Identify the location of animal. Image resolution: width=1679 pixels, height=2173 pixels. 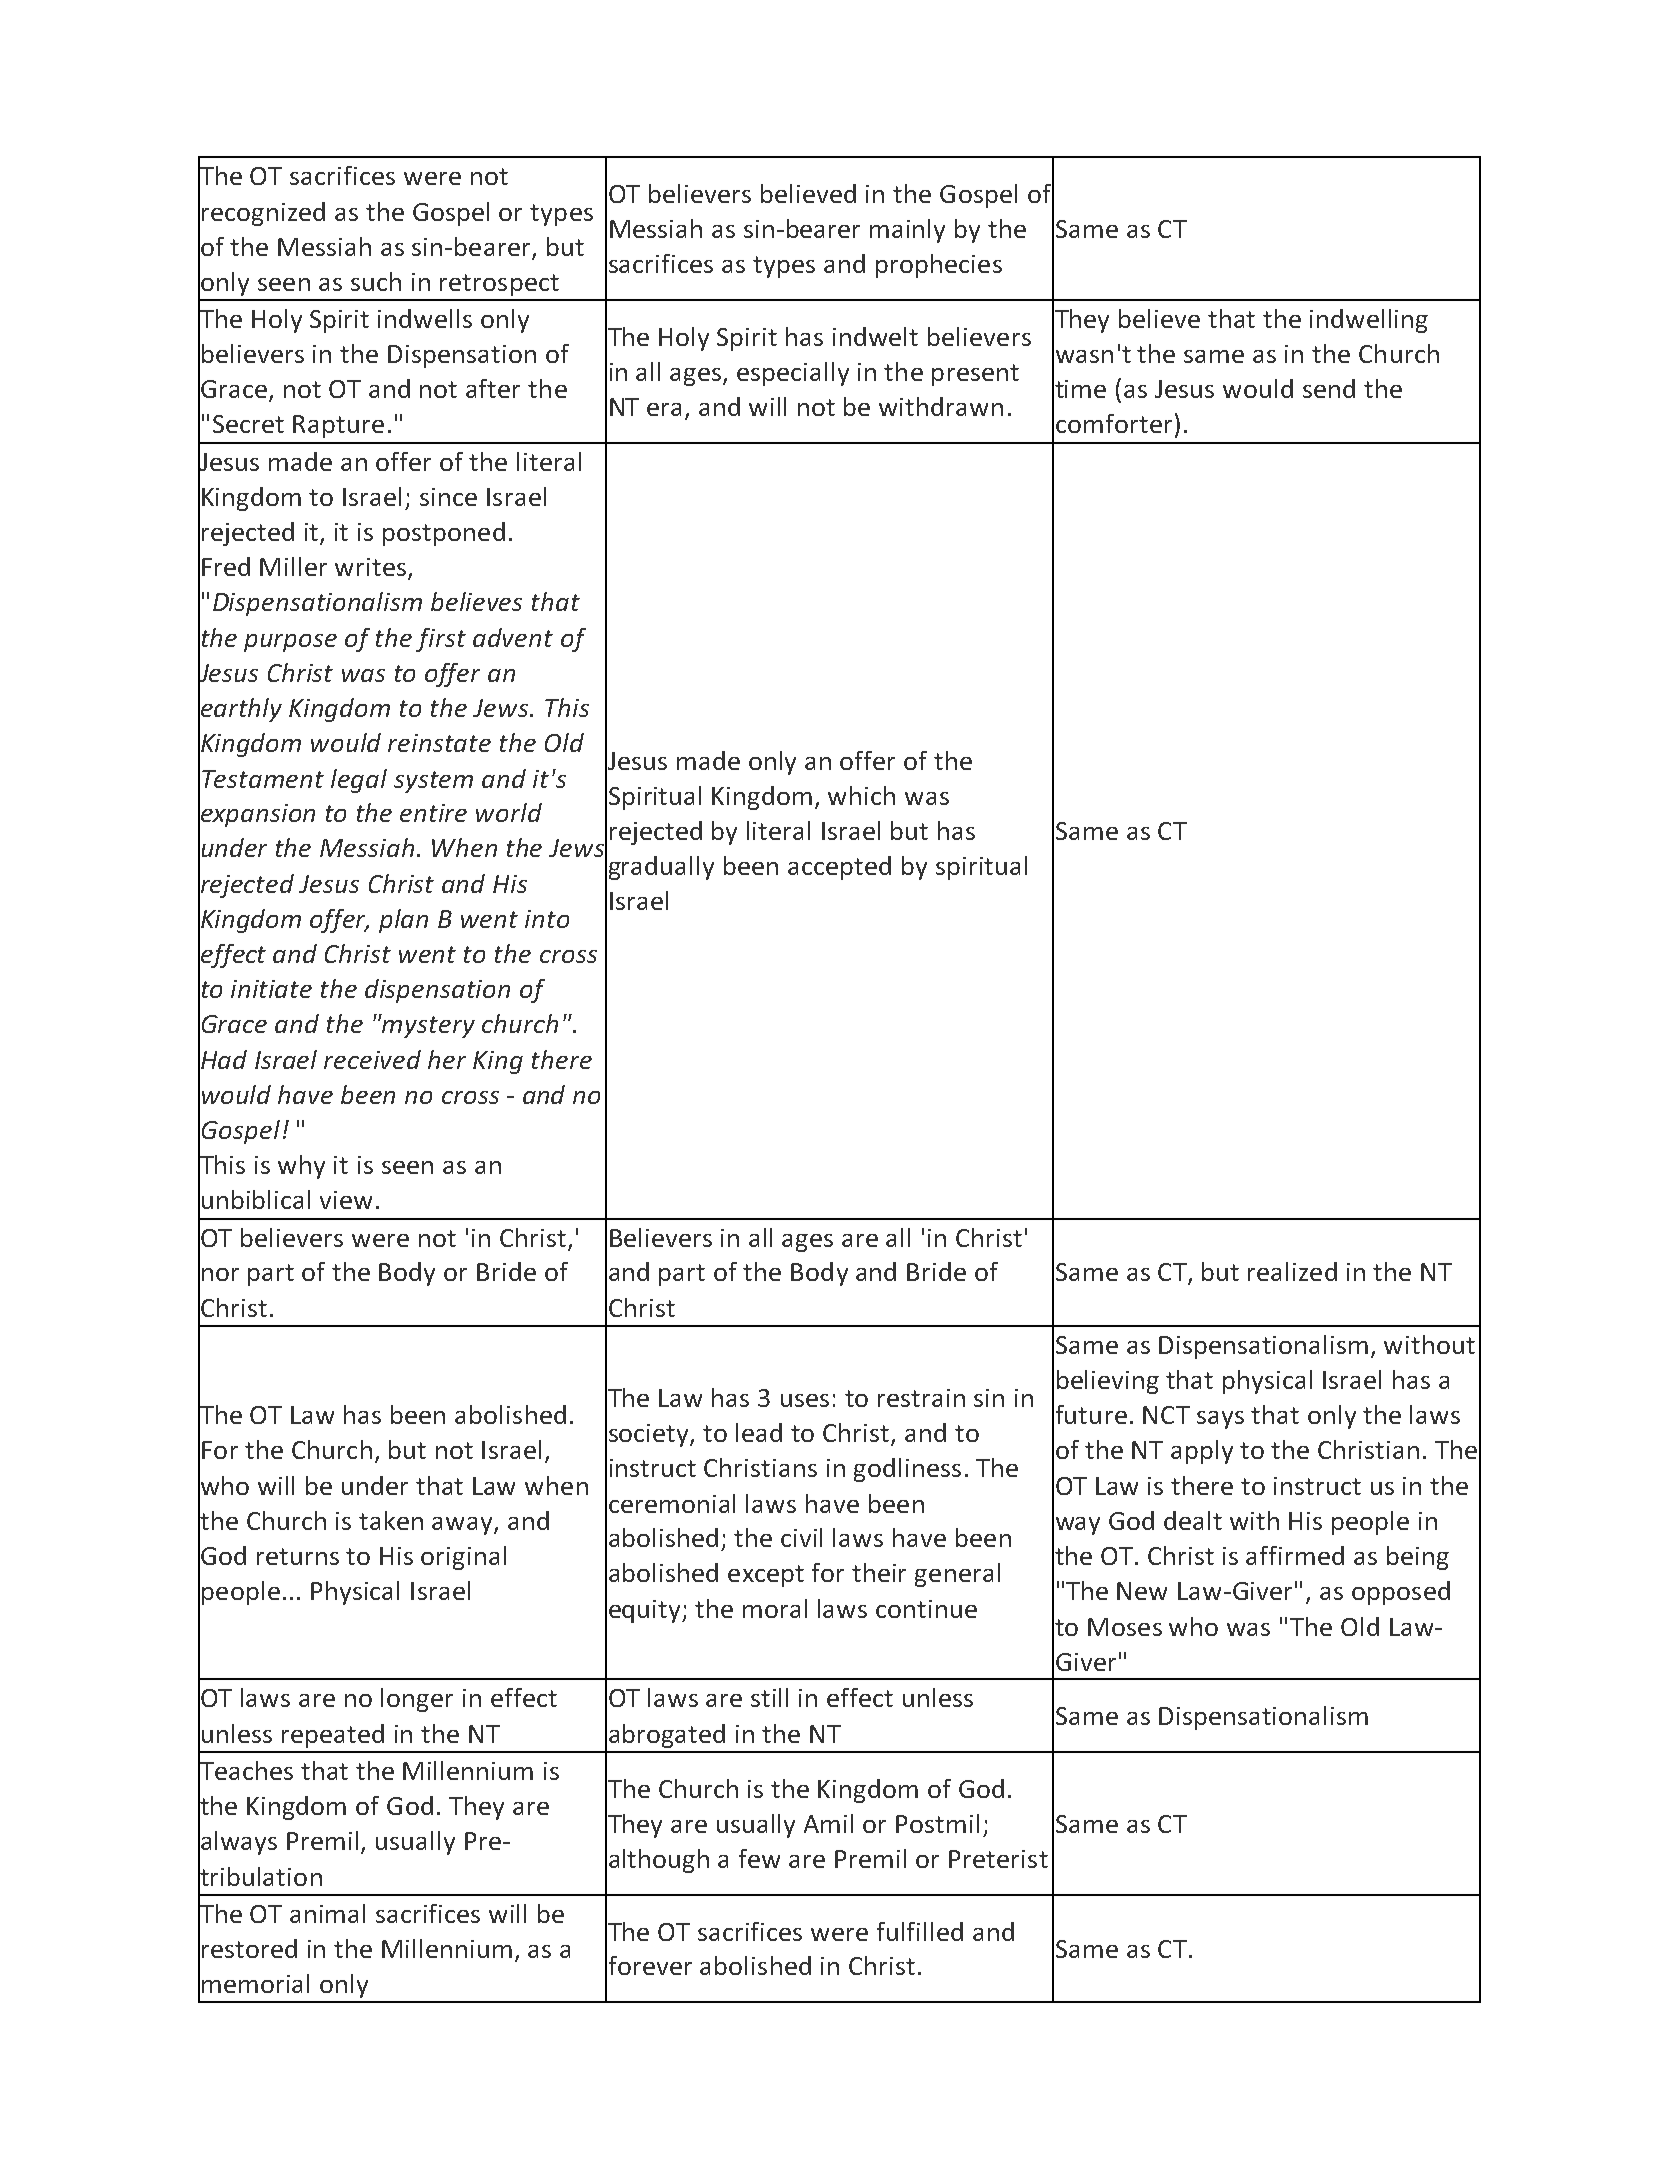
(327, 1913).
